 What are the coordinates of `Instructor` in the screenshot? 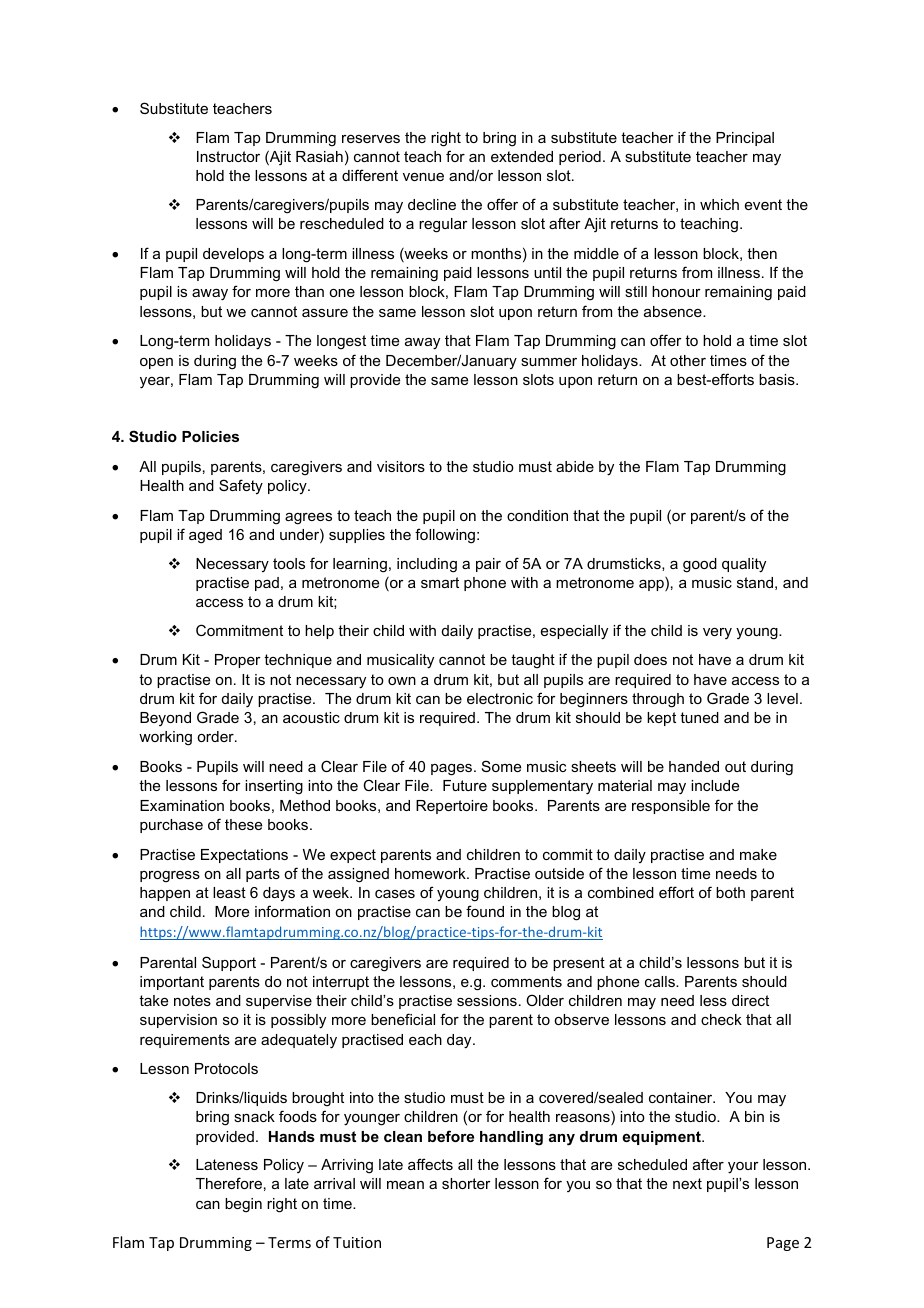 It's located at (228, 156).
